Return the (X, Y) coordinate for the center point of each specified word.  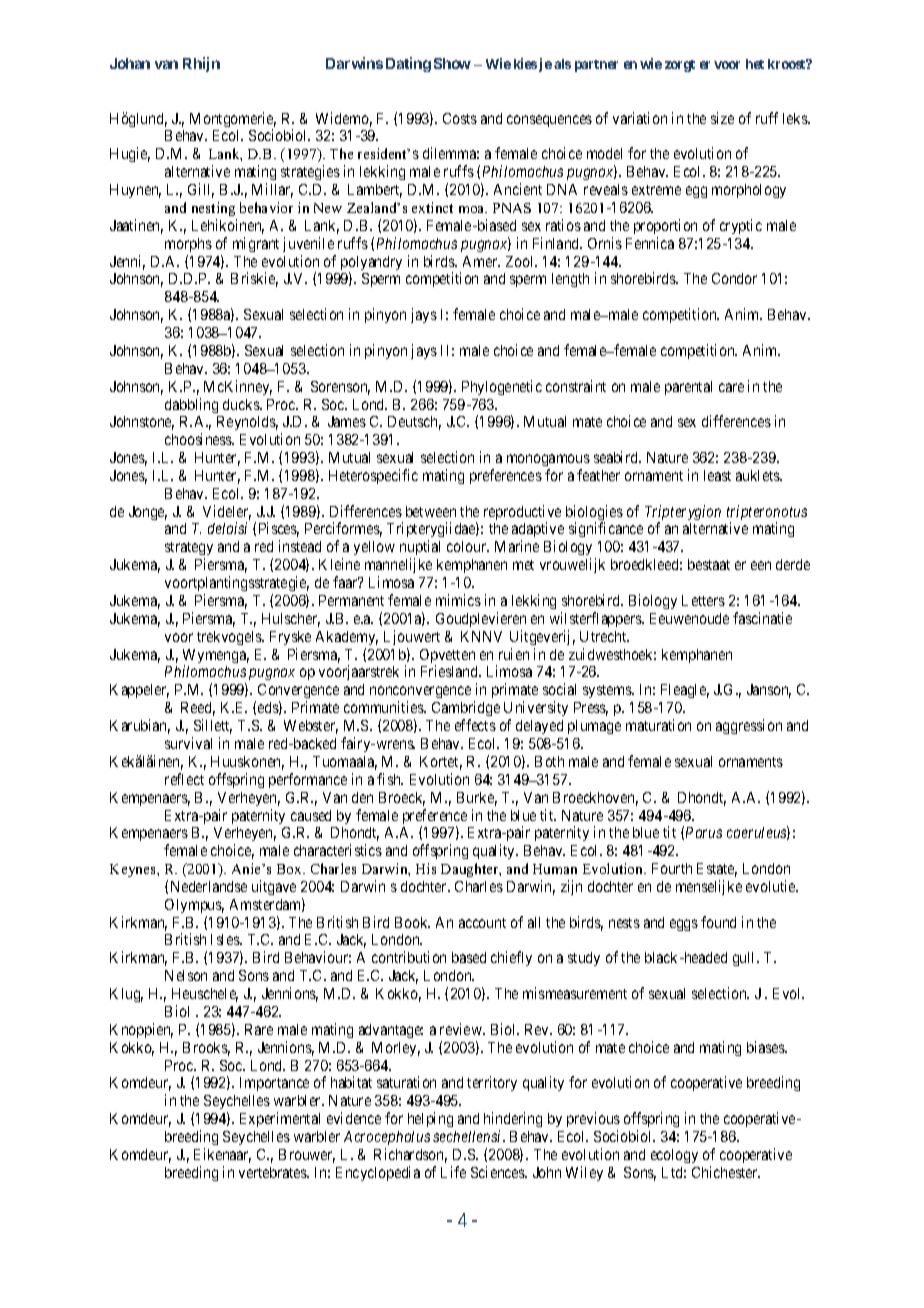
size (722, 118)
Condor (734, 278)
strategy (189, 550)
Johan (130, 63)
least (717, 475)
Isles (226, 939)
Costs (460, 118)
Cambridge (466, 710)
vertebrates (274, 1172)
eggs (684, 925)
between (431, 511)
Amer (481, 261)
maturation (658, 725)
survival (188, 743)
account (482, 923)
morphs (188, 245)
